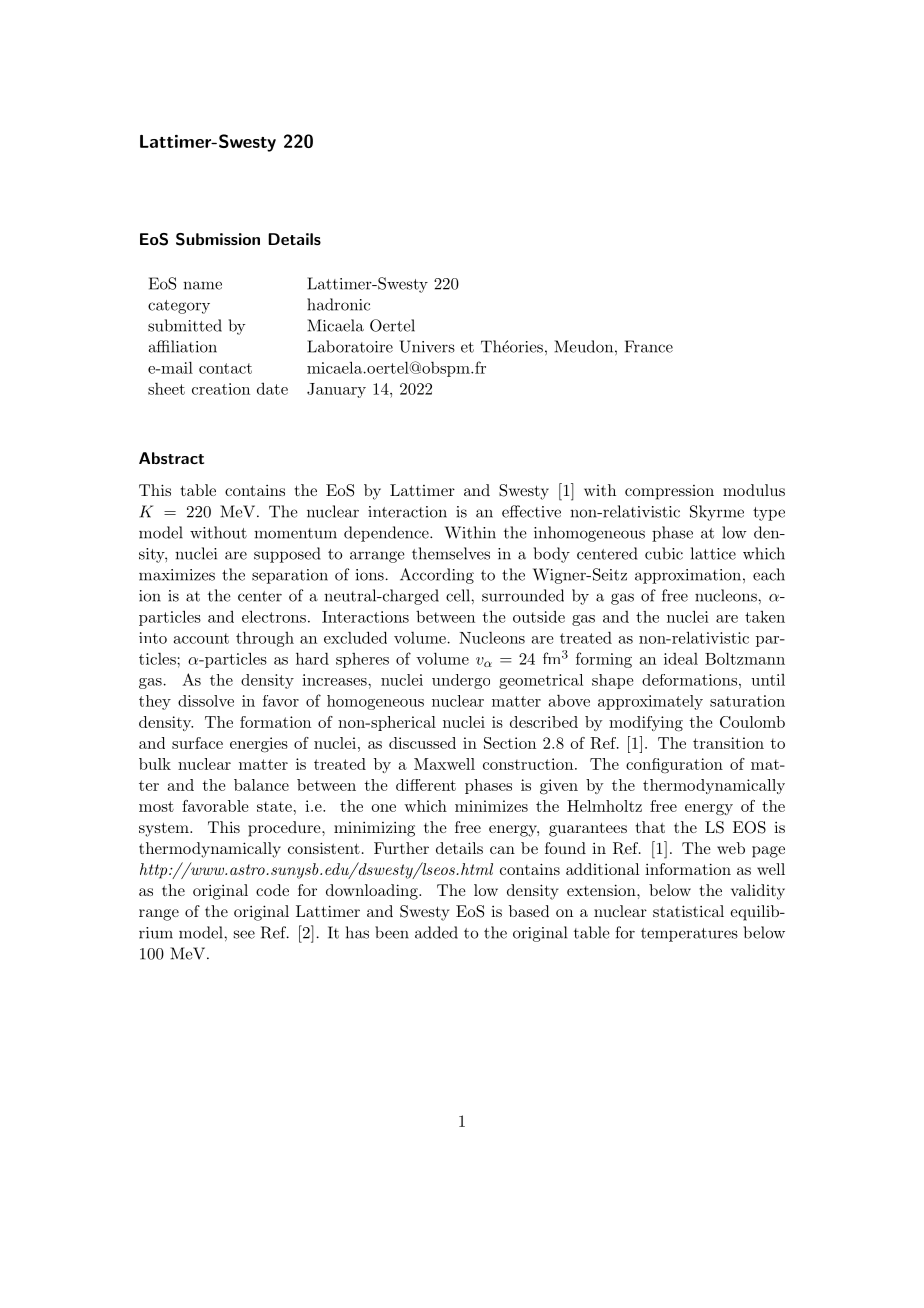  I want to click on maximizes, so click(177, 575).
